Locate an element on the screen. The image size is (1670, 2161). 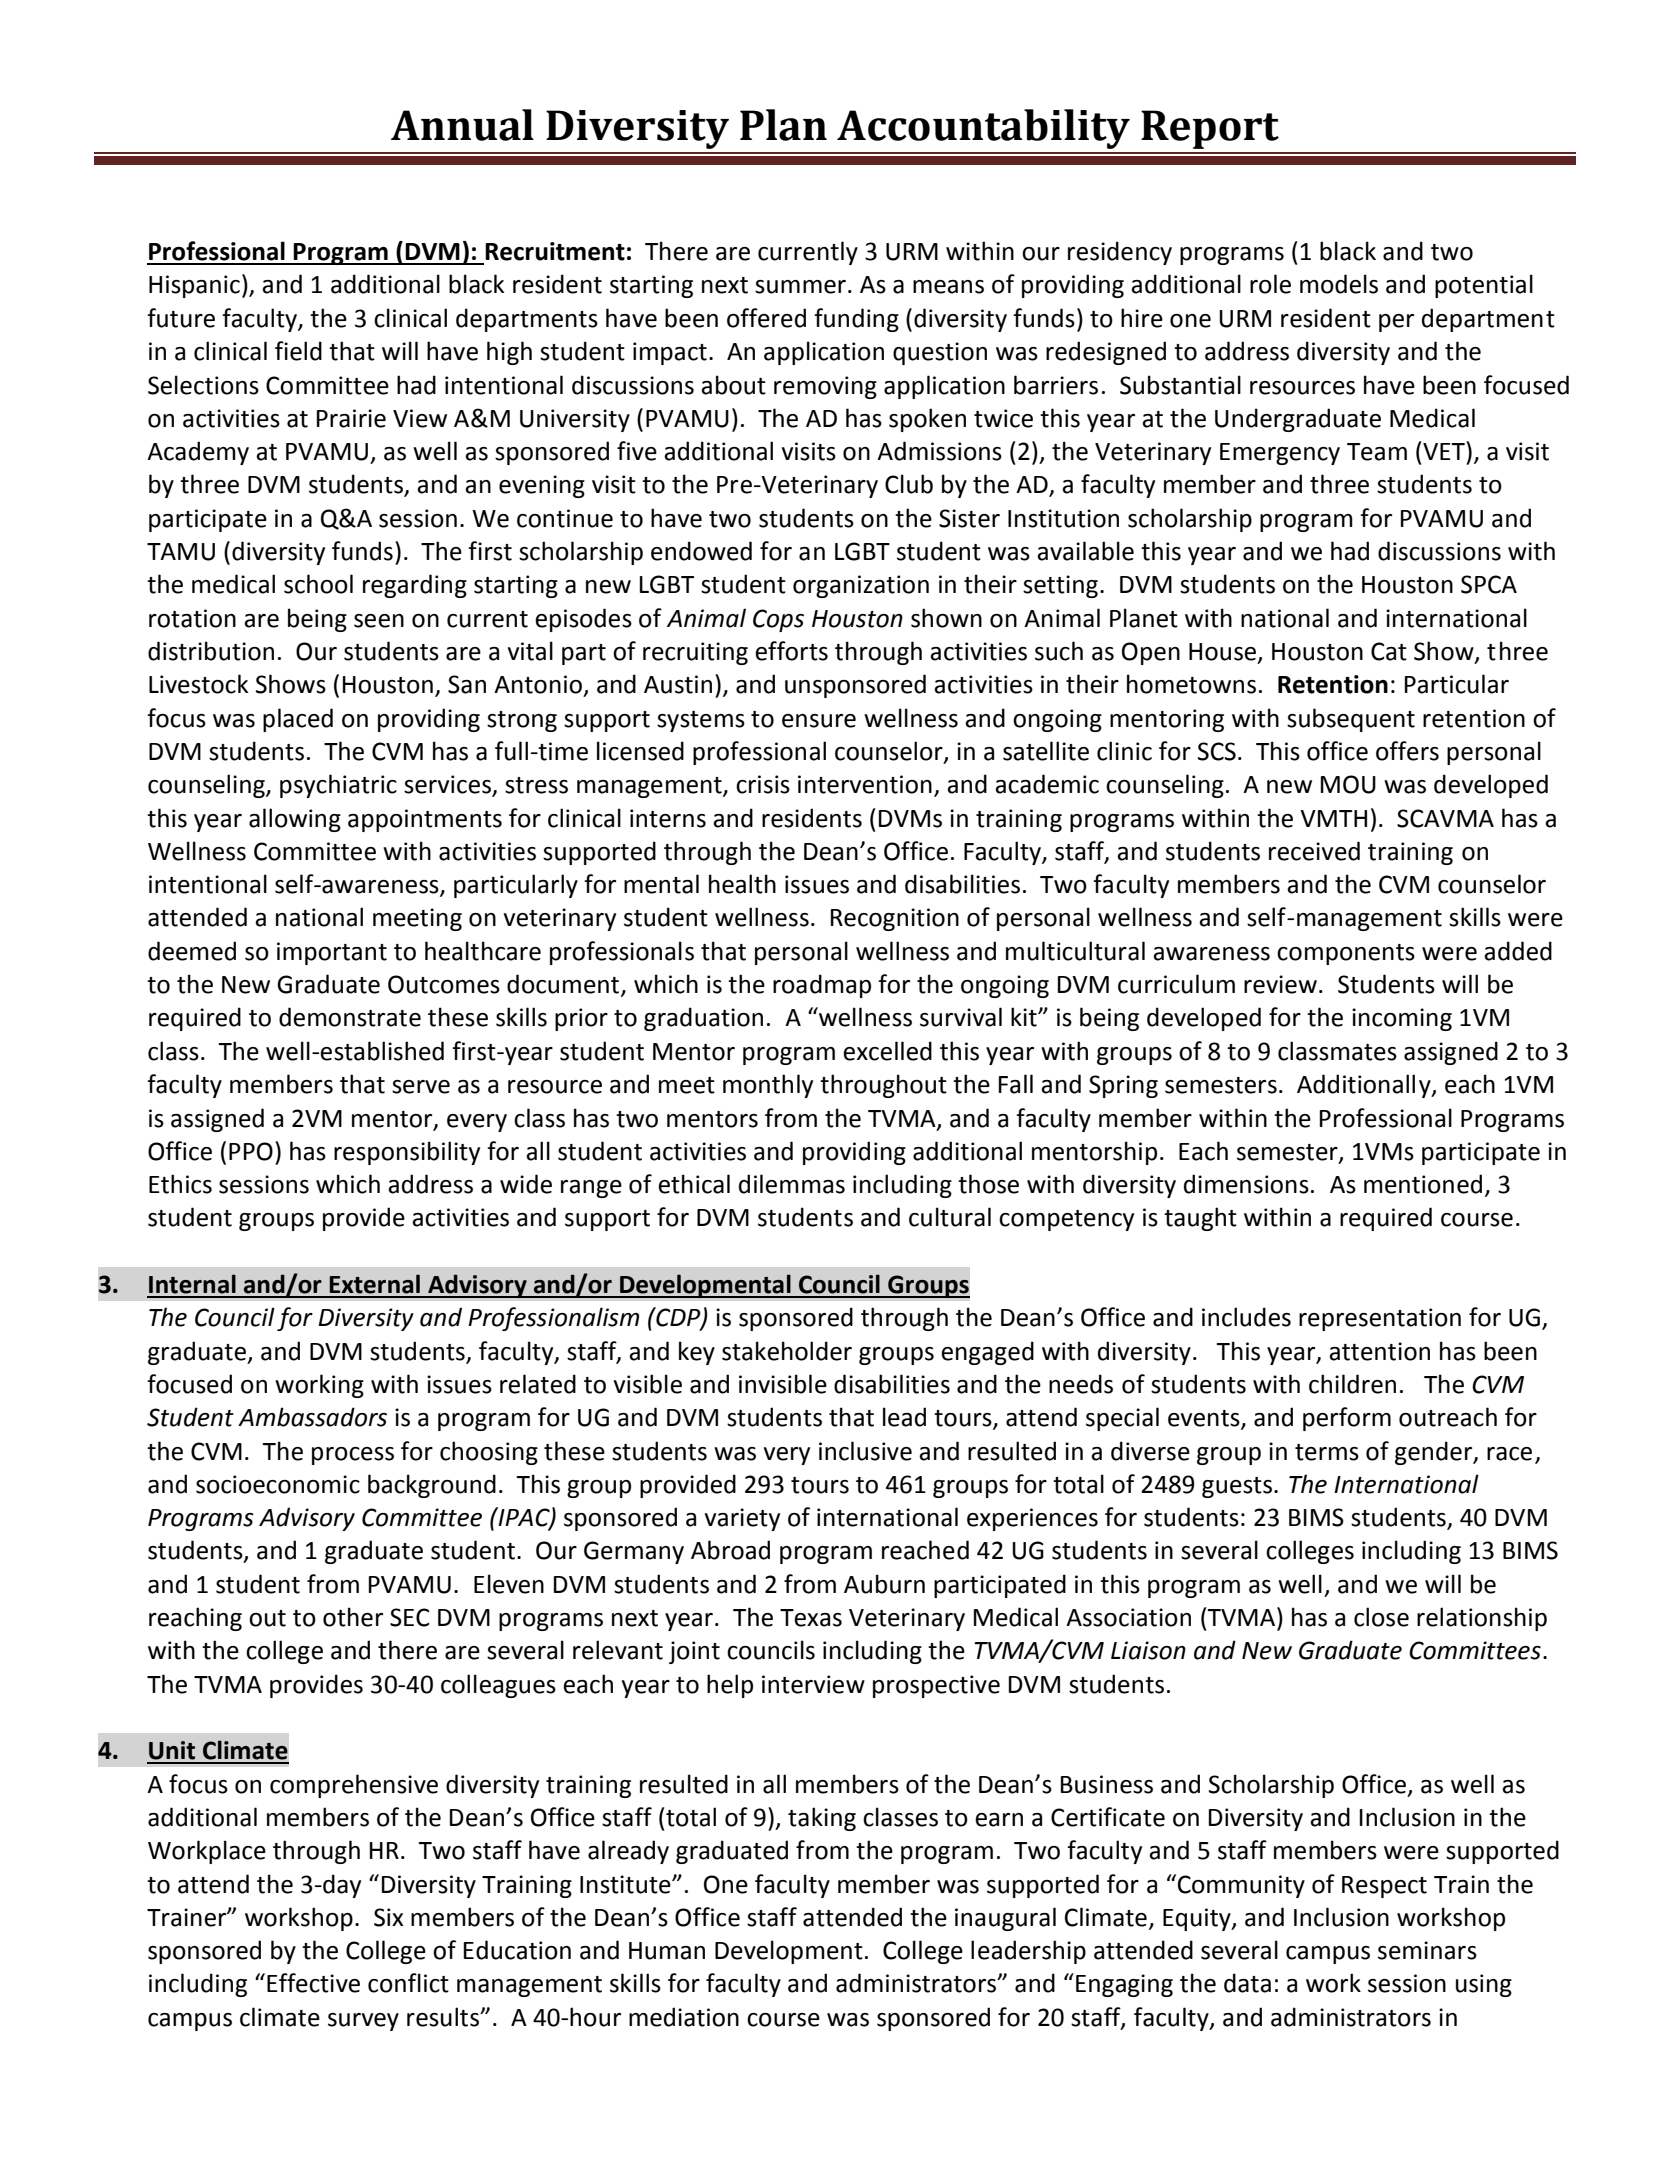
other is located at coordinates (353, 1617).
